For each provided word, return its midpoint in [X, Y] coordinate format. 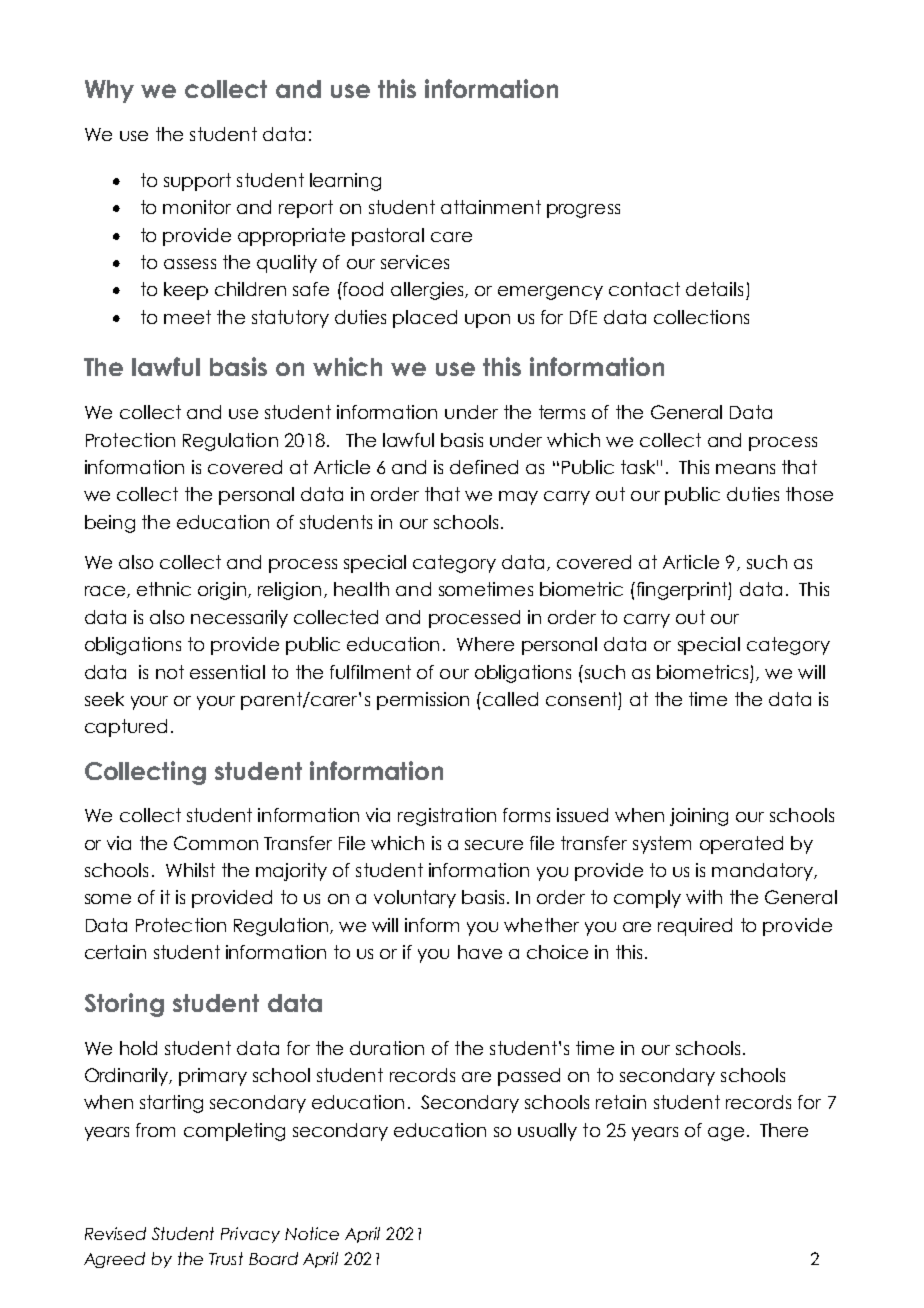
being [110, 524]
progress [583, 211]
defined [484, 467]
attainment [491, 207]
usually [547, 1132]
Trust [226, 1258]
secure [494, 845]
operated [741, 845]
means [745, 469]
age [726, 1134]
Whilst [190, 870]
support [197, 182]
